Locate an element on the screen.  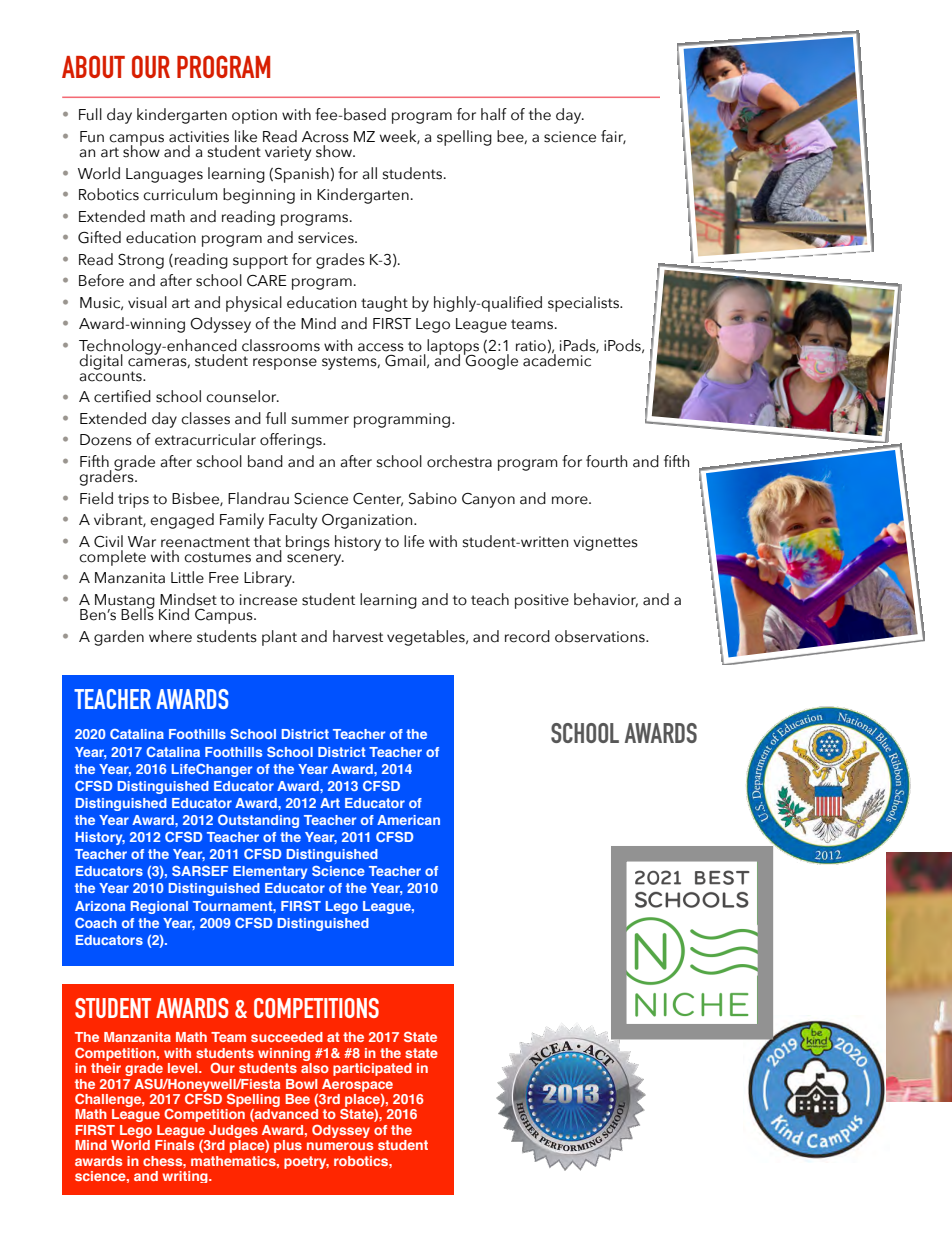
half is located at coordinates (494, 114).
